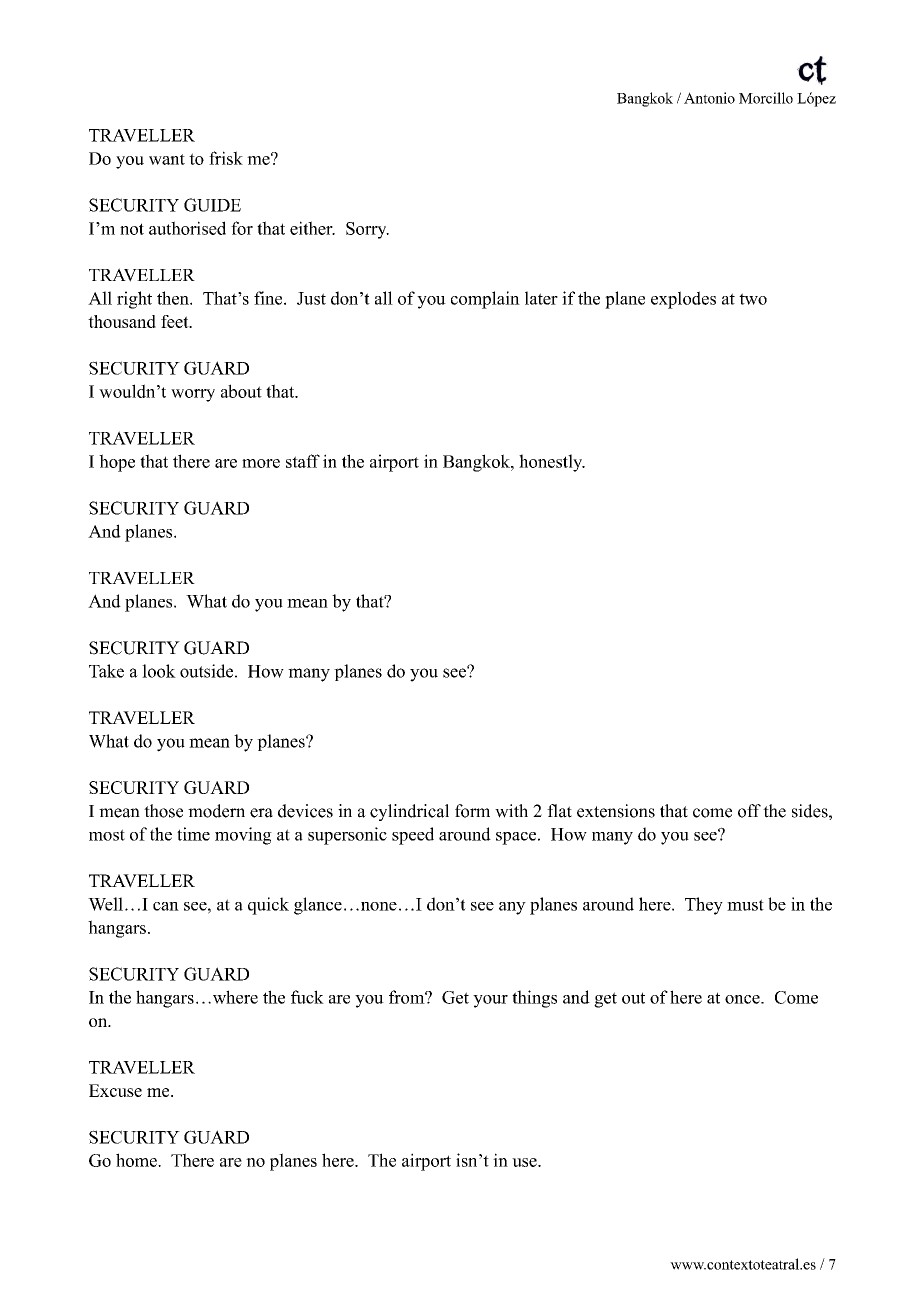 This document has width=924, height=1308. What do you see at coordinates (616, 811) in the document?
I see `extensions` at bounding box center [616, 811].
